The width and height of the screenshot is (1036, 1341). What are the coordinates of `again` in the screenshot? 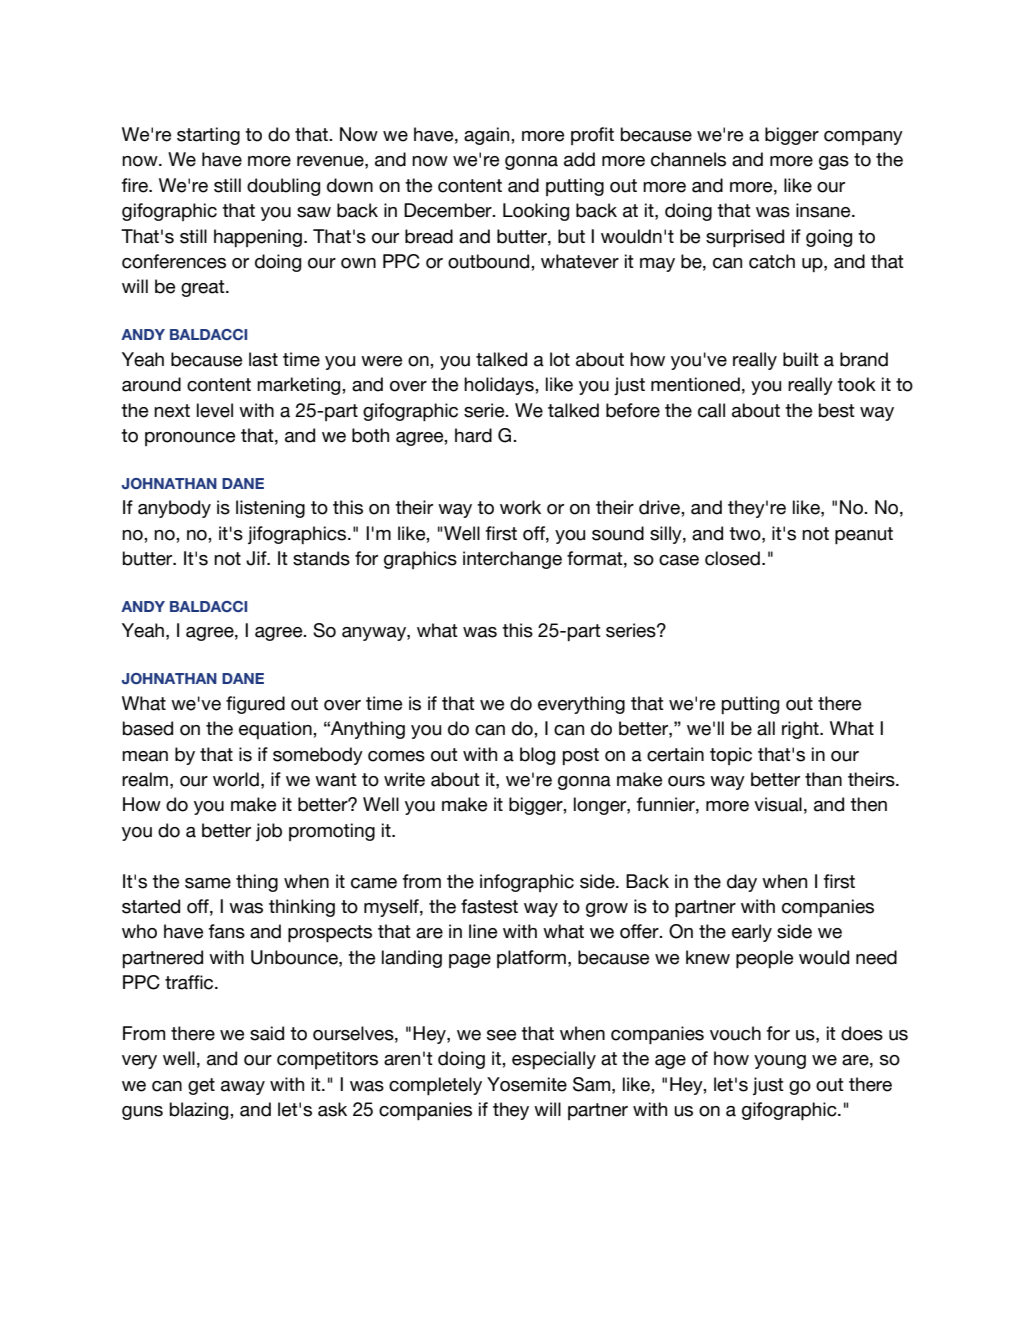 It's located at (488, 136).
